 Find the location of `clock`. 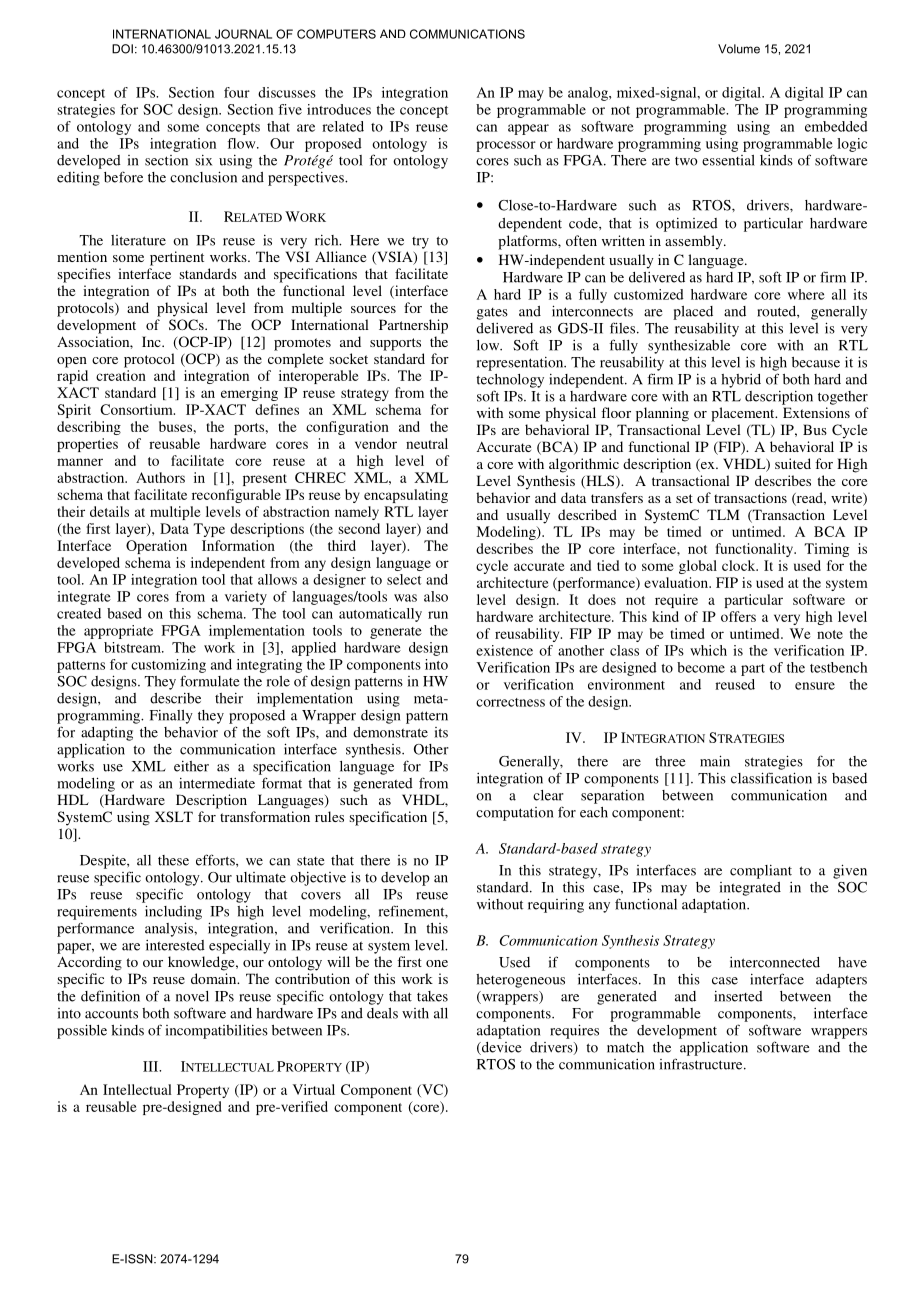

clock is located at coordinates (740, 565).
